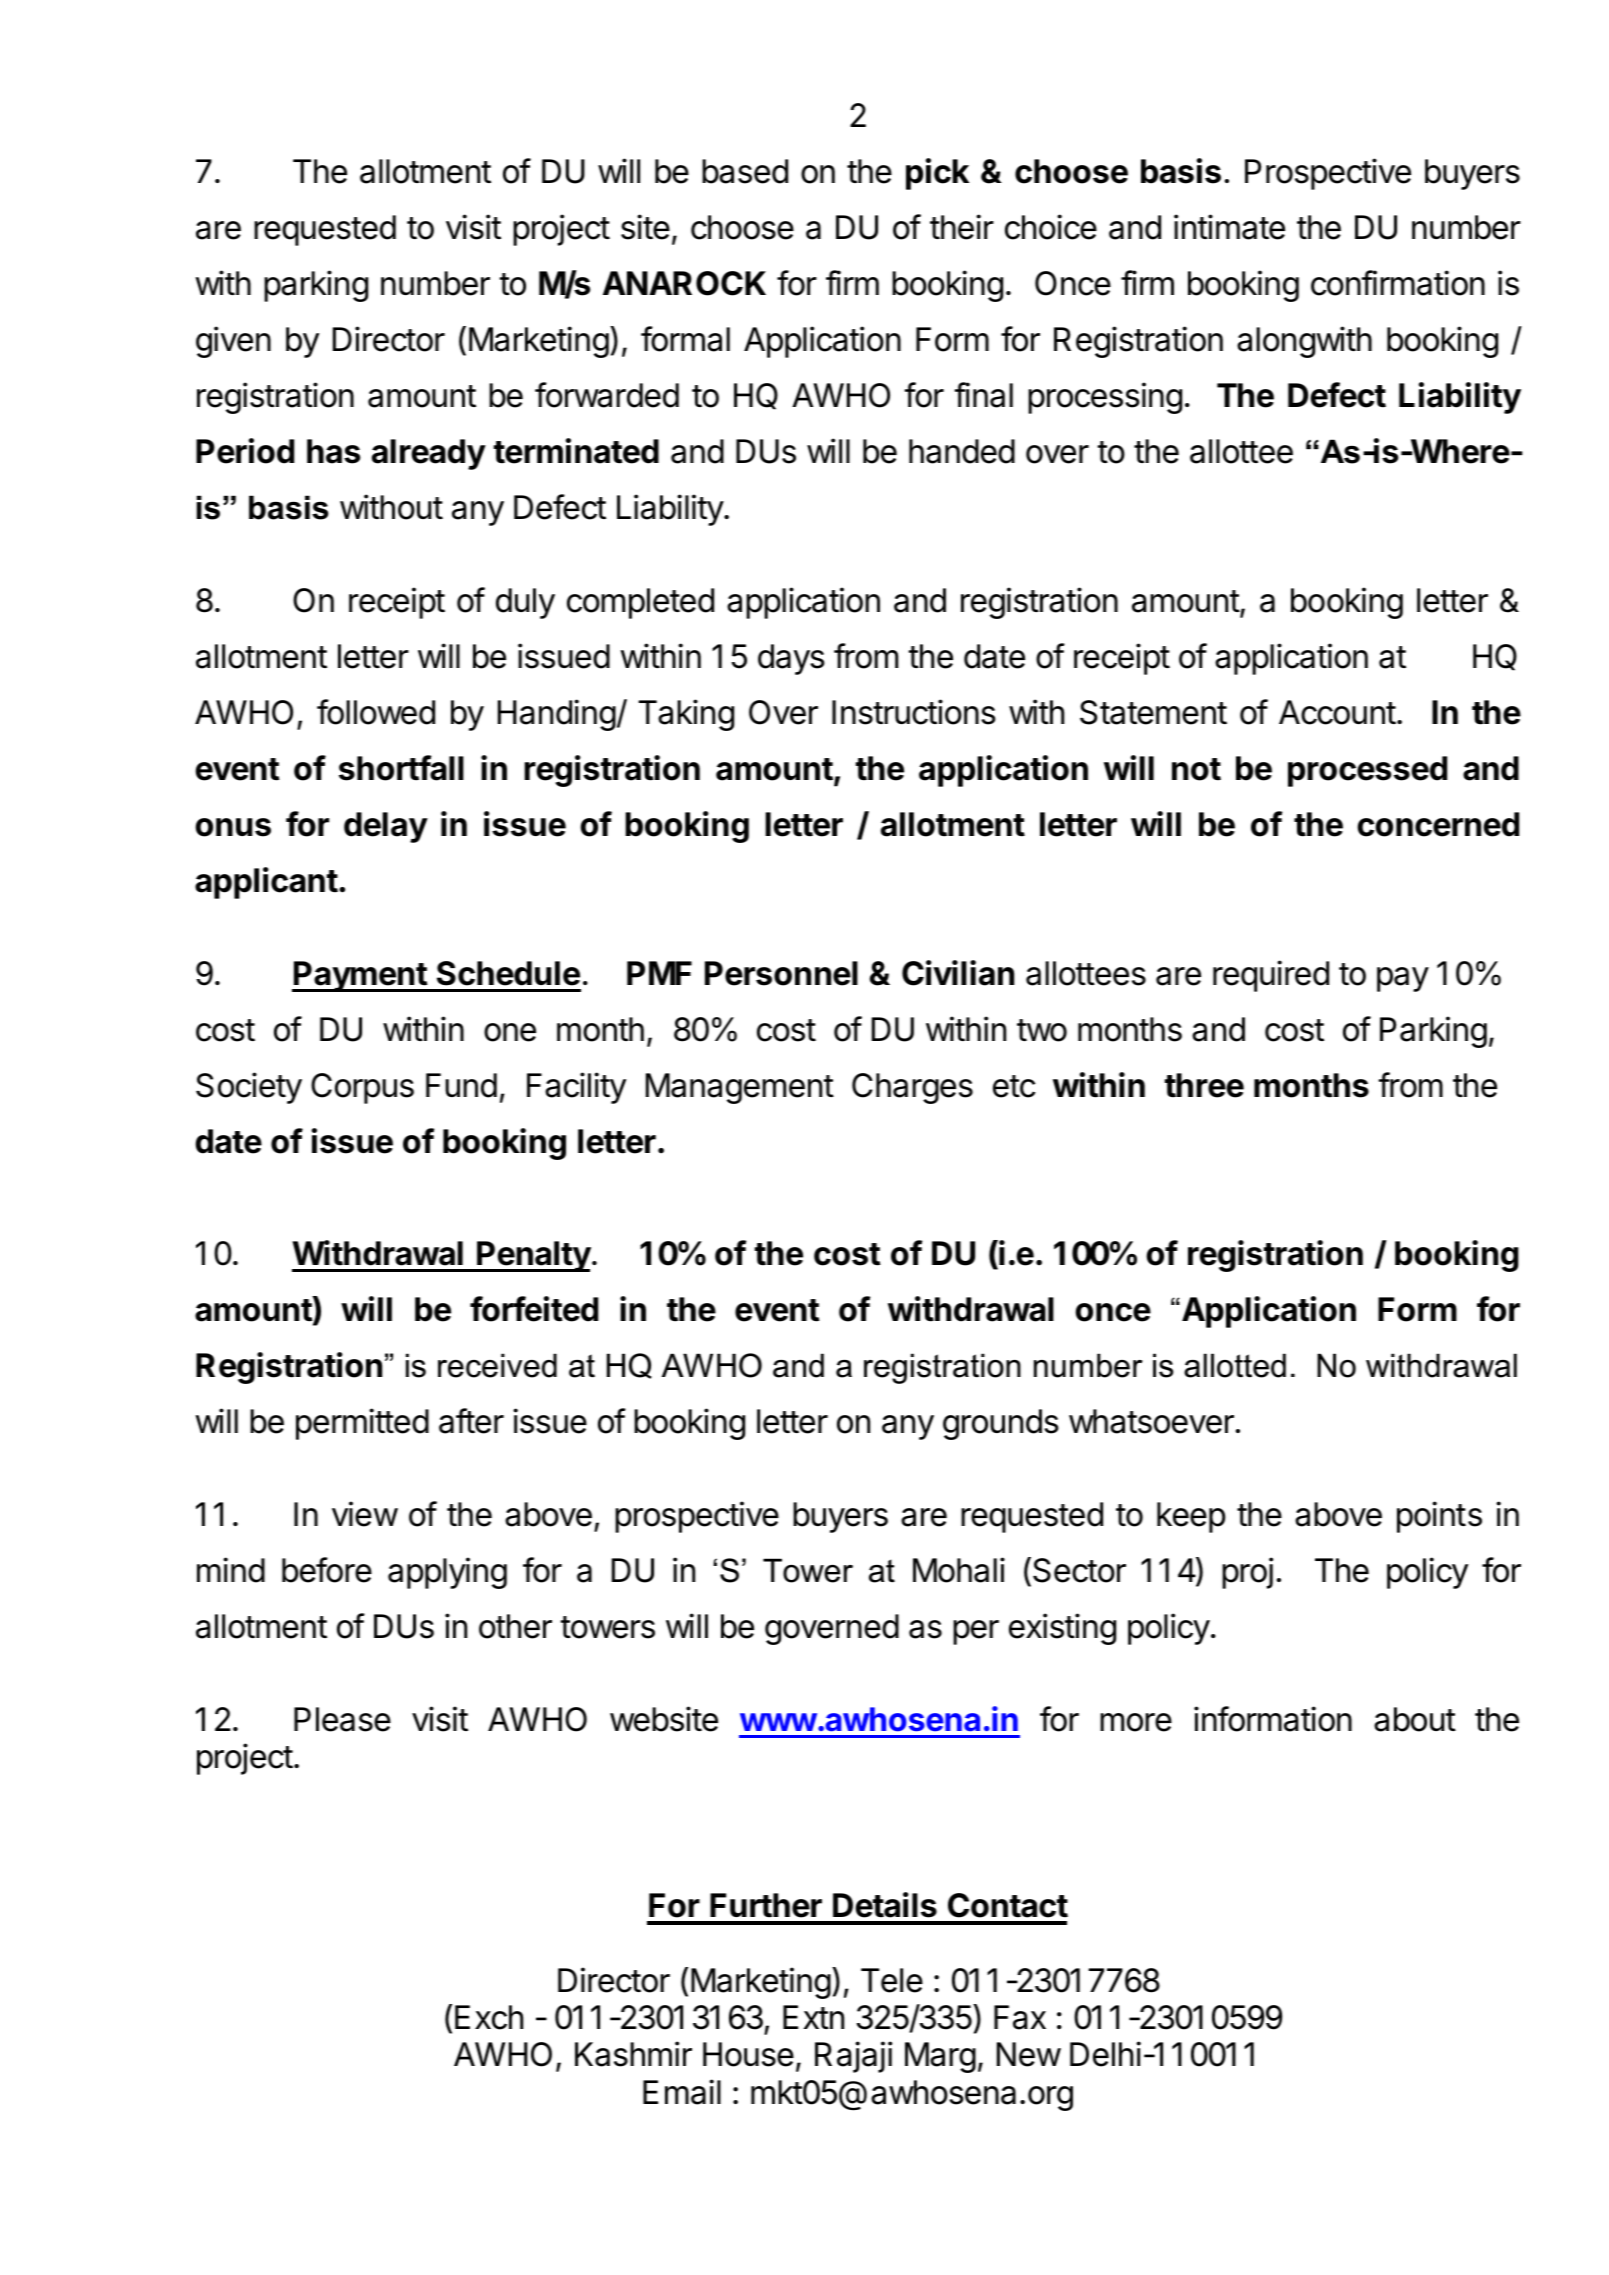 The image size is (1609, 2275). I want to click on New, so click(1029, 2054).
